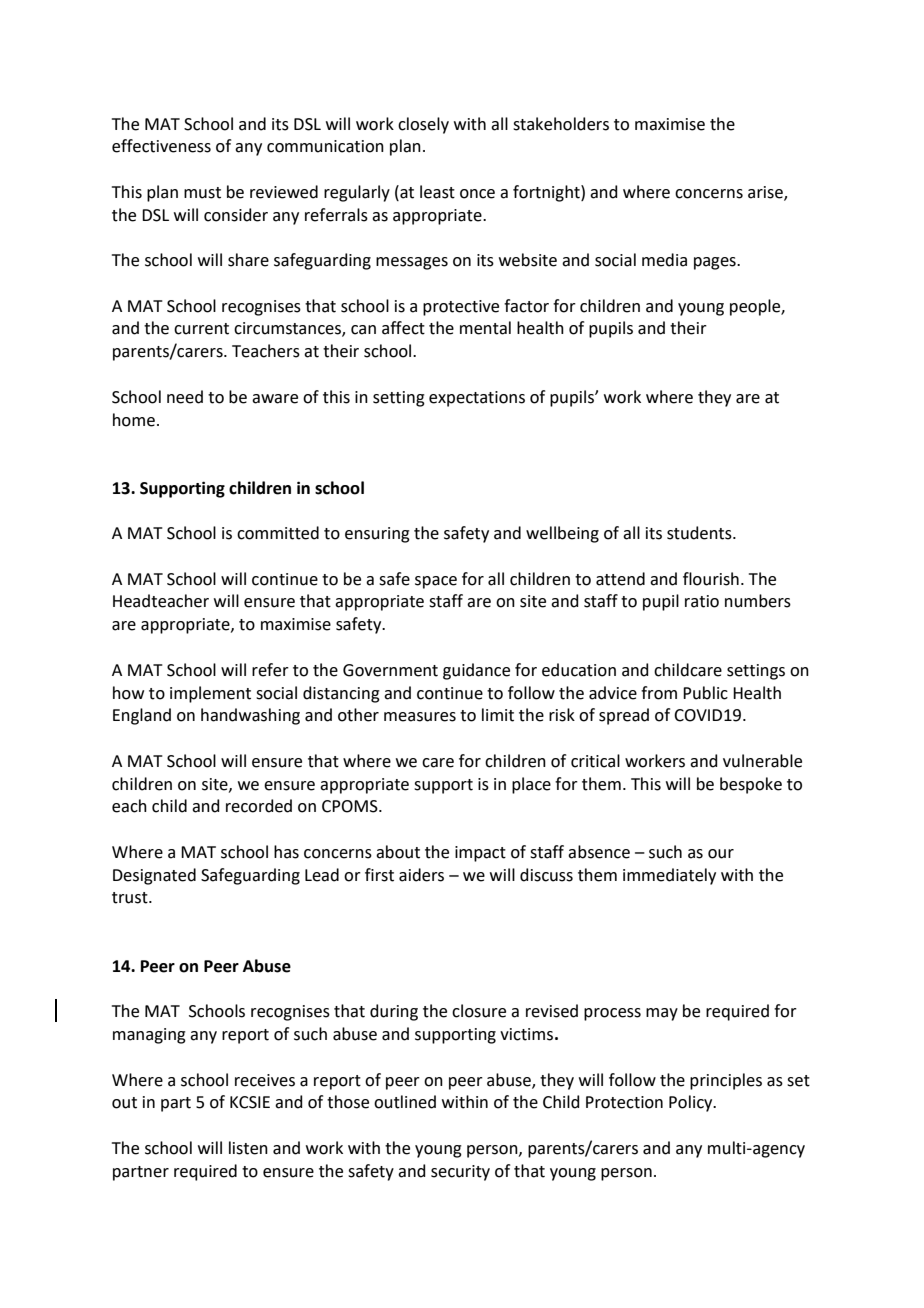  I want to click on closely, so click(423, 125).
